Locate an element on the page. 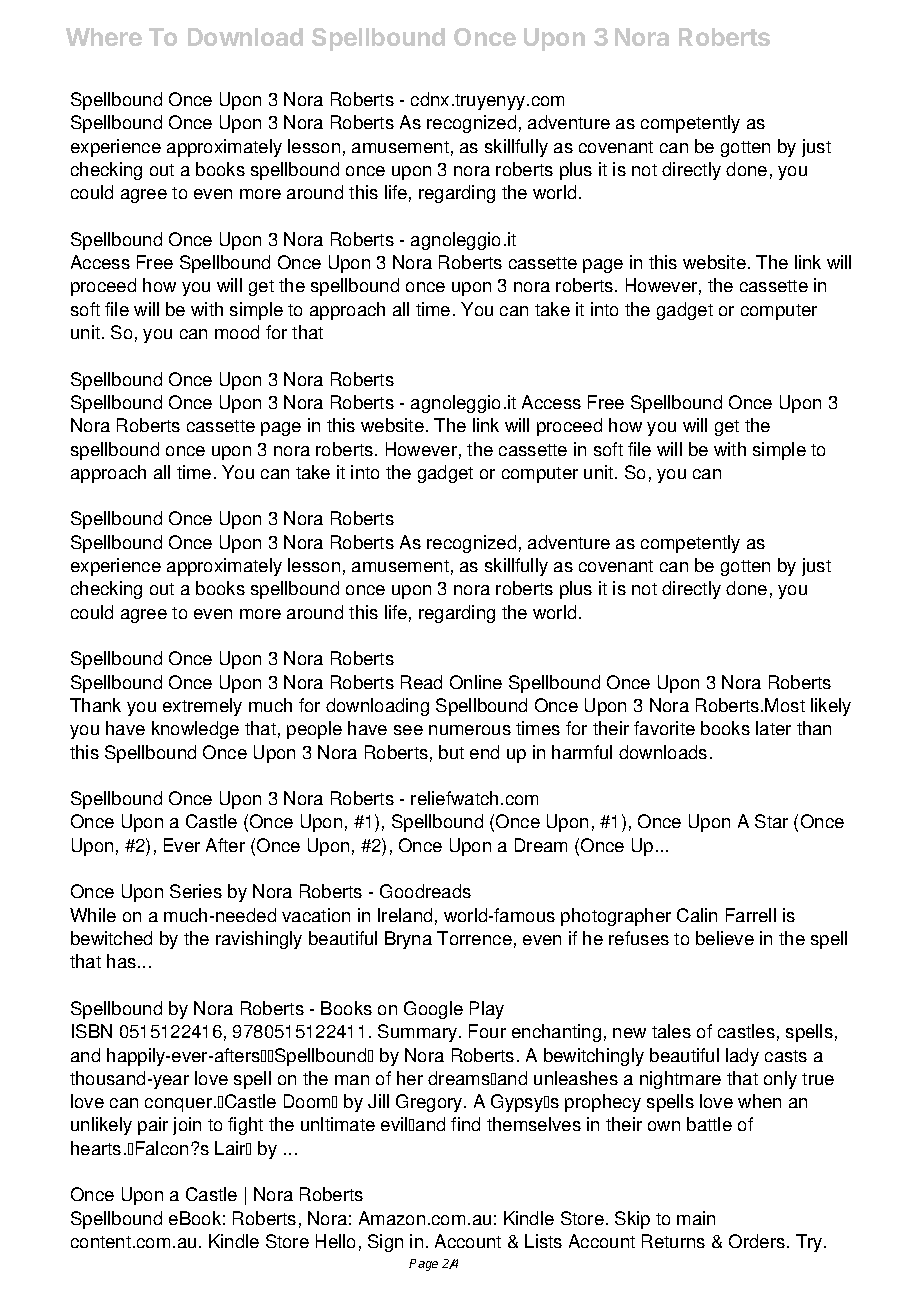  mood is located at coordinates (237, 332).
